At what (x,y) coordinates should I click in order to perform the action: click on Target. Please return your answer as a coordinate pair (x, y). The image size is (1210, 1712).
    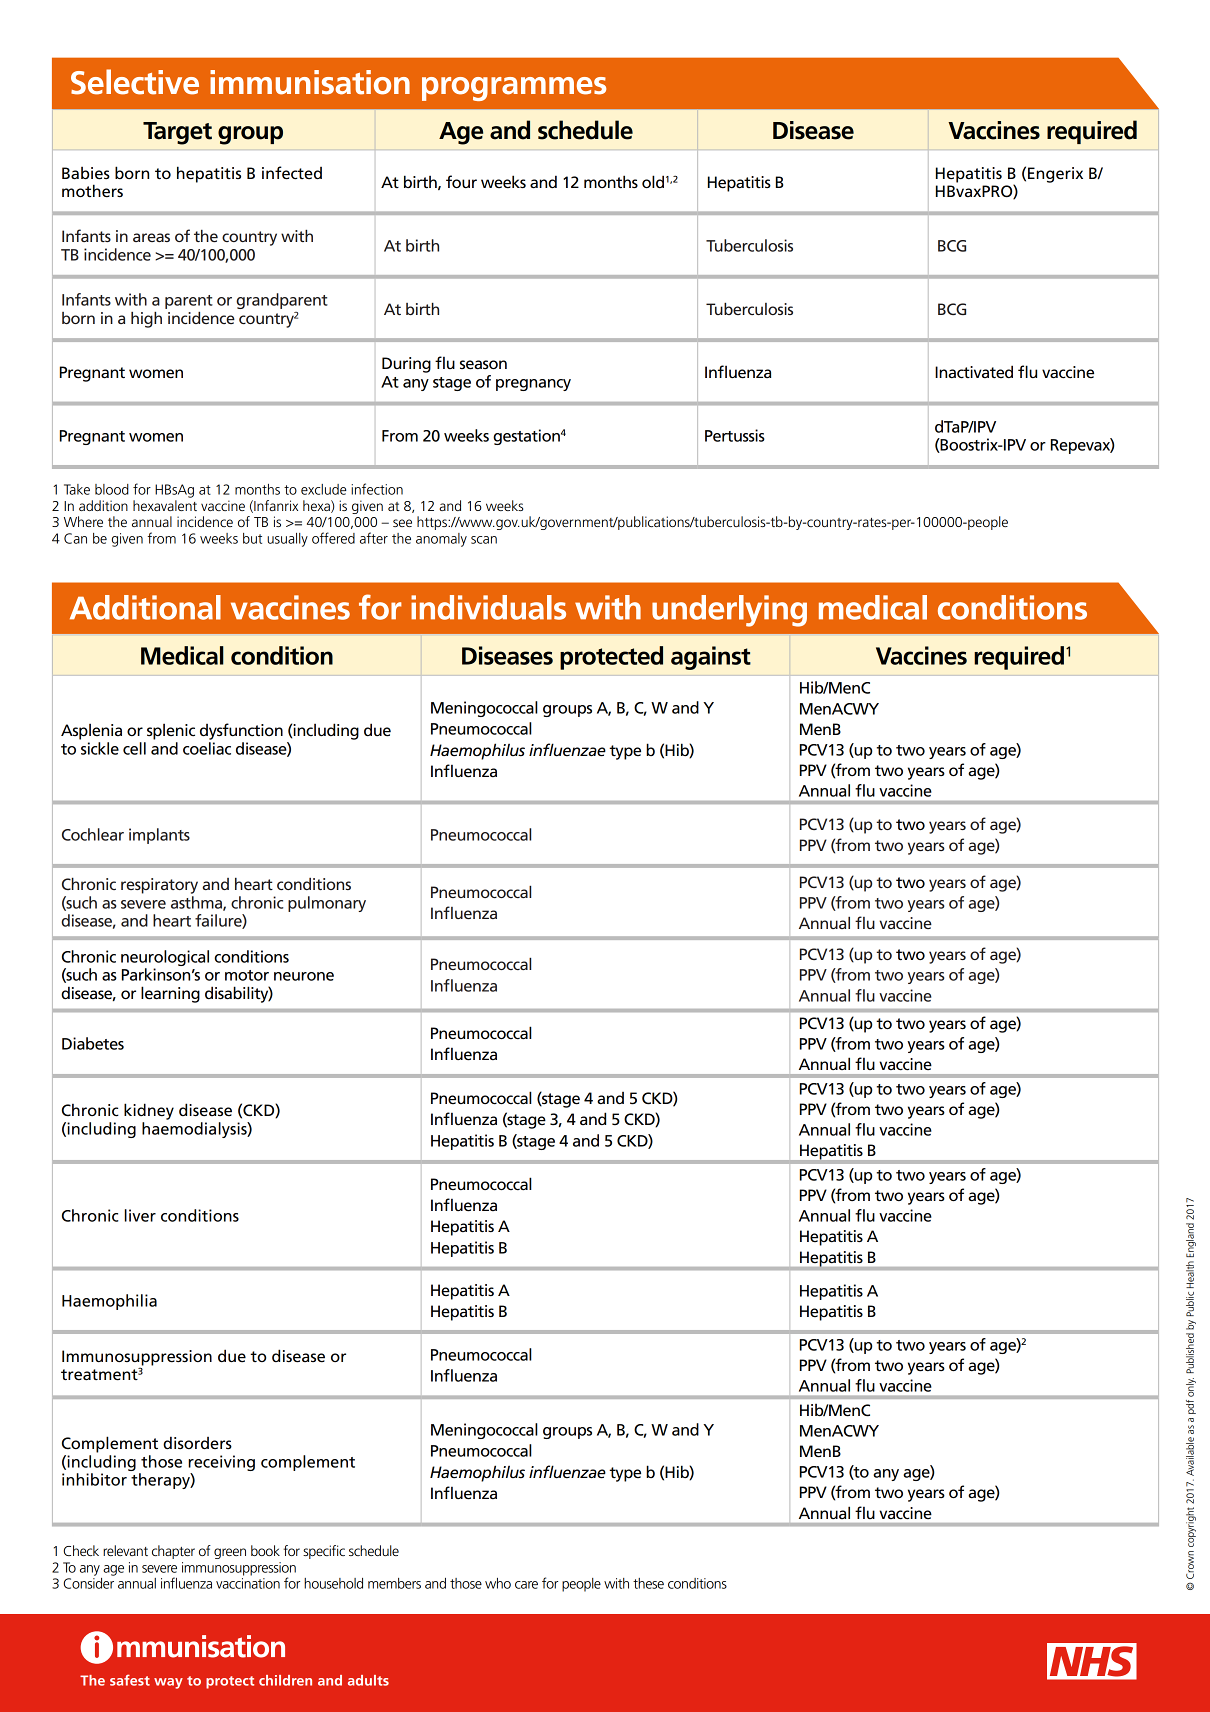
    Looking at the image, I should click on (177, 133).
